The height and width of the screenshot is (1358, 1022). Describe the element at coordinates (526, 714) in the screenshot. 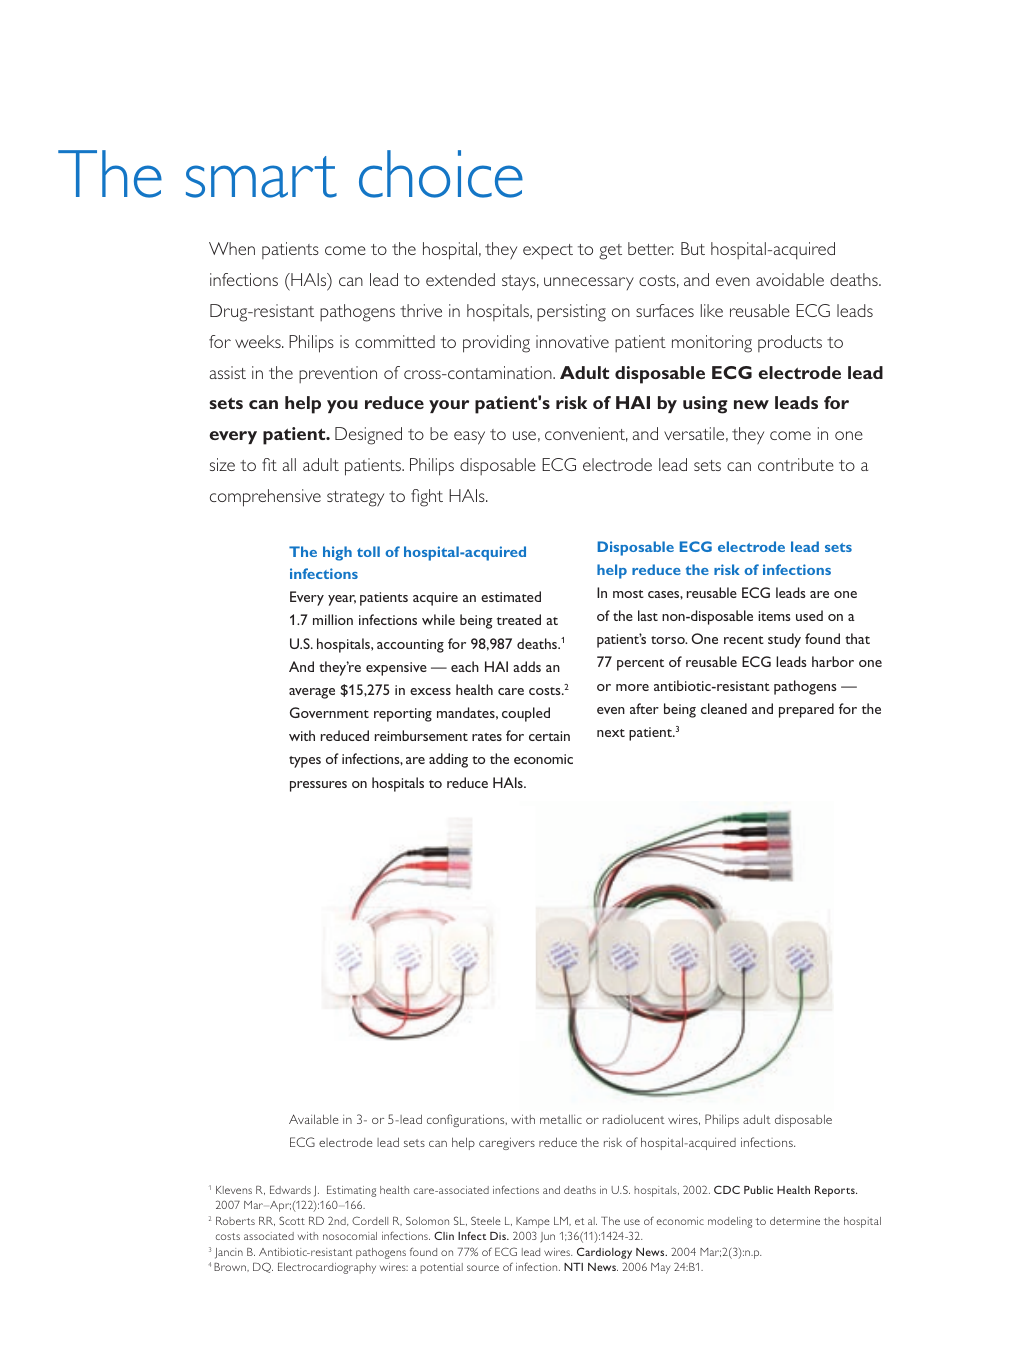

I see `coupled` at that location.
